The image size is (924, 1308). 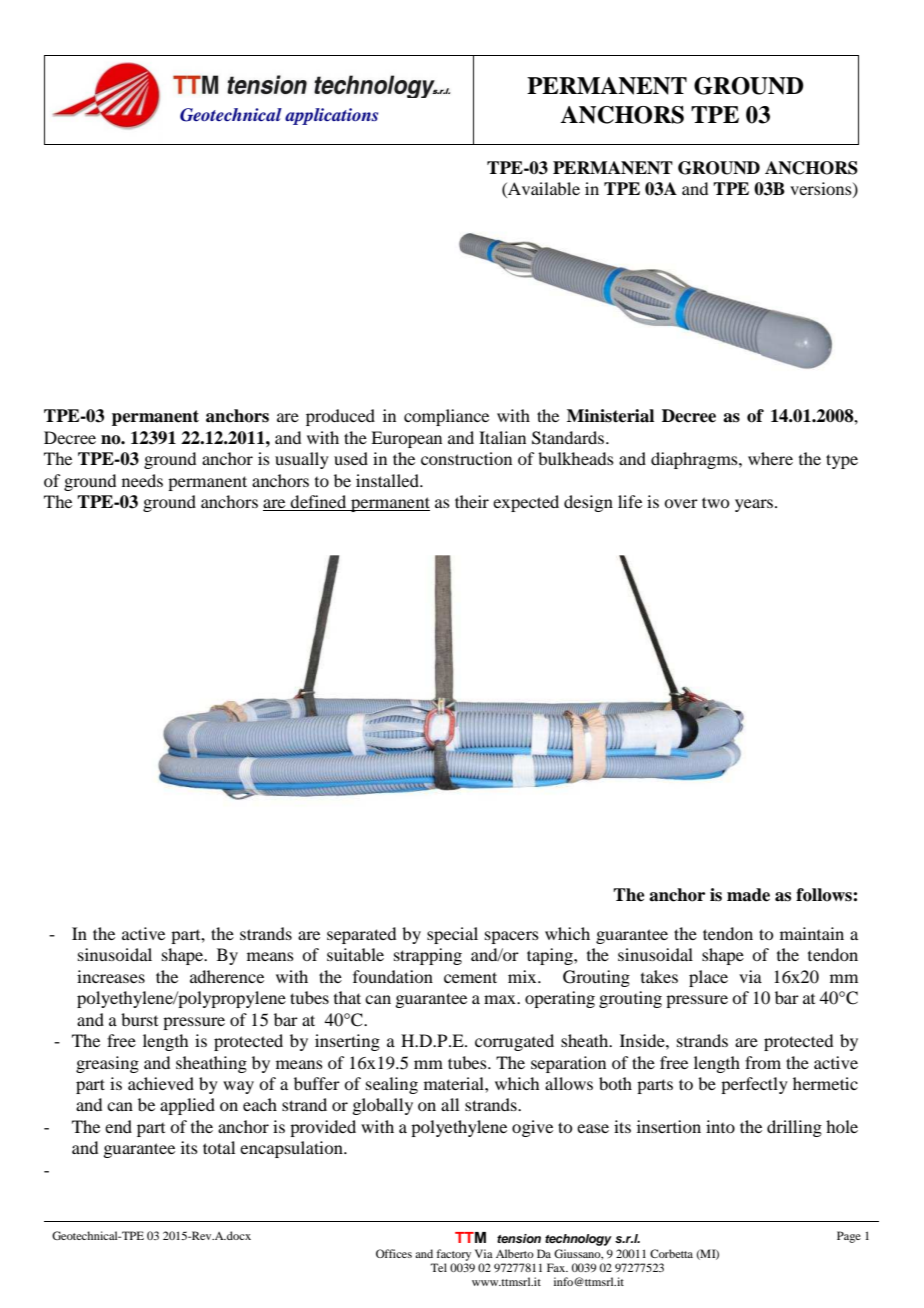 What do you see at coordinates (755, 505) in the page?
I see `years` at bounding box center [755, 505].
